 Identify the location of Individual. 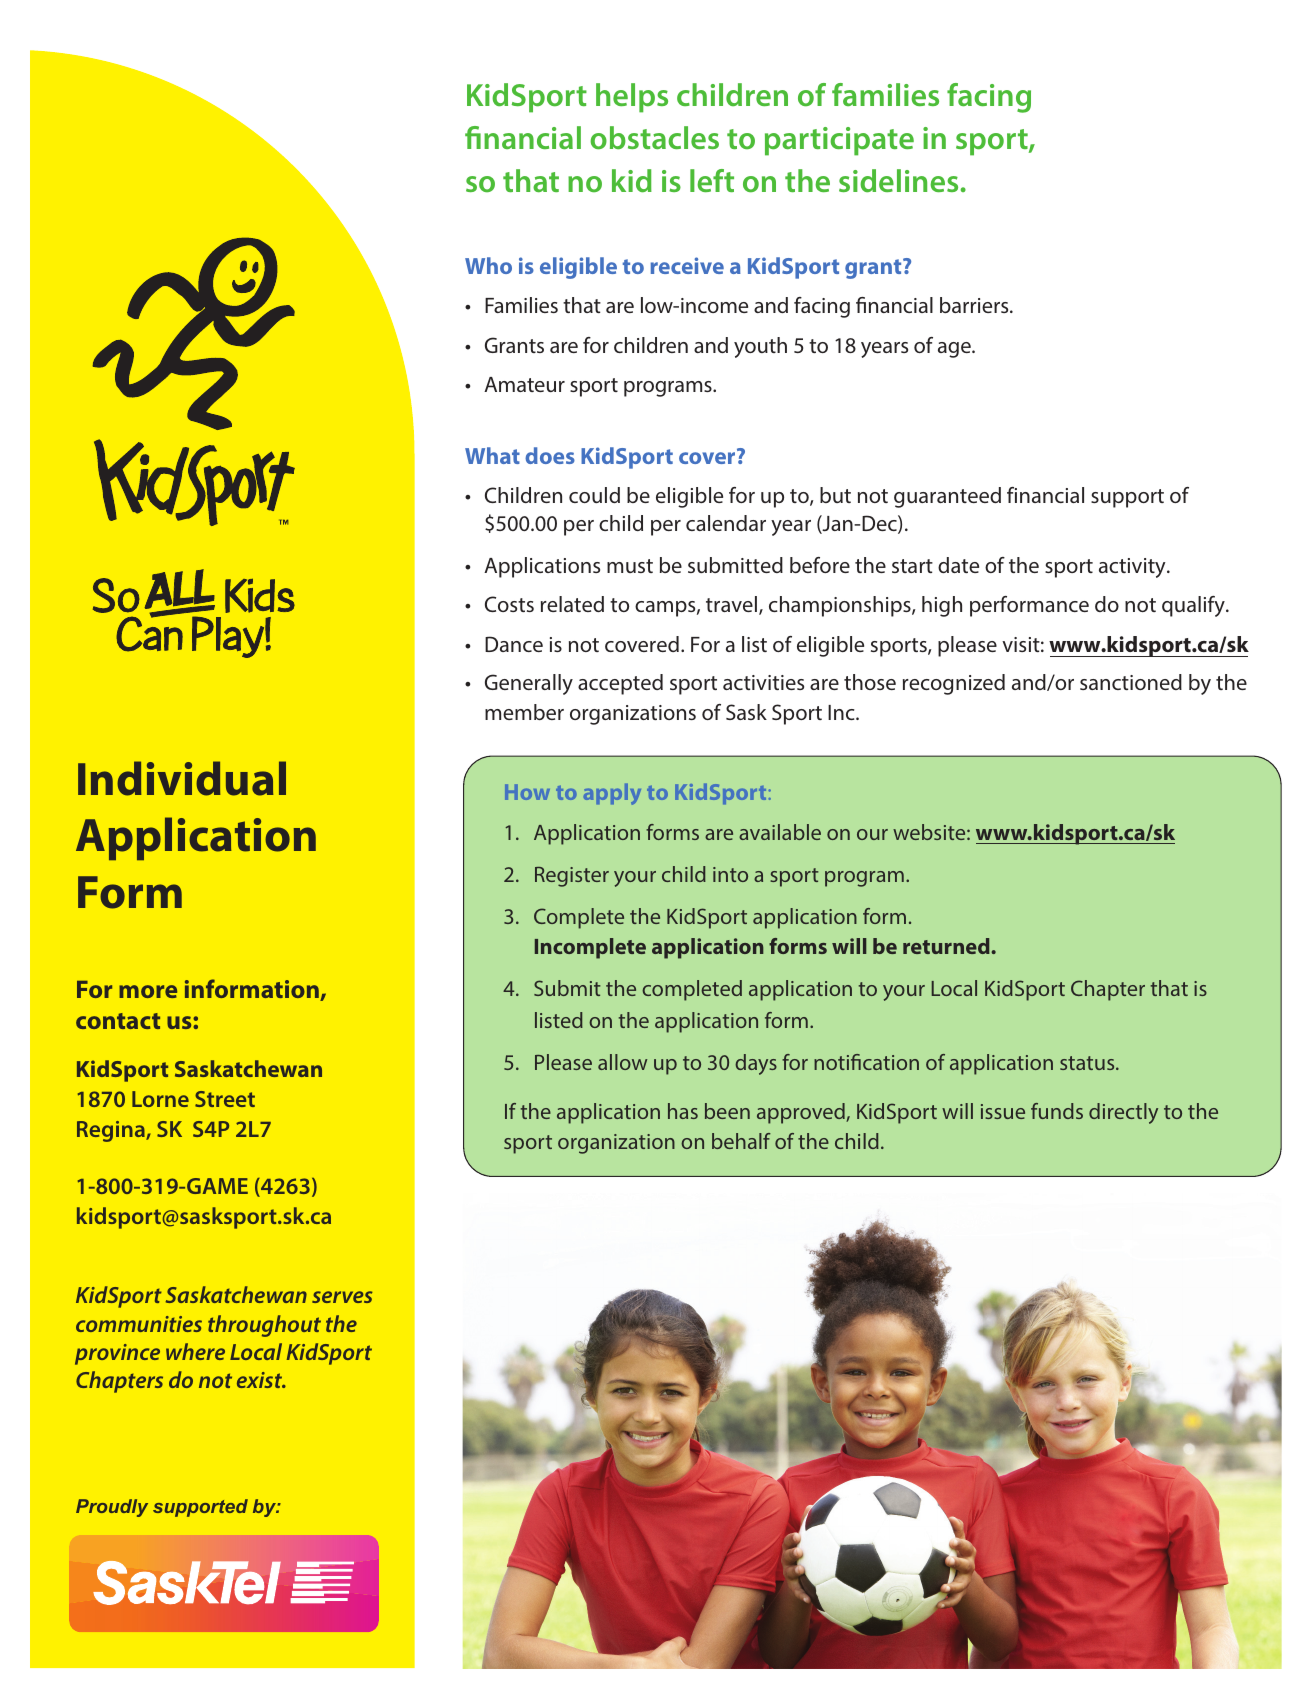
(182, 778).
